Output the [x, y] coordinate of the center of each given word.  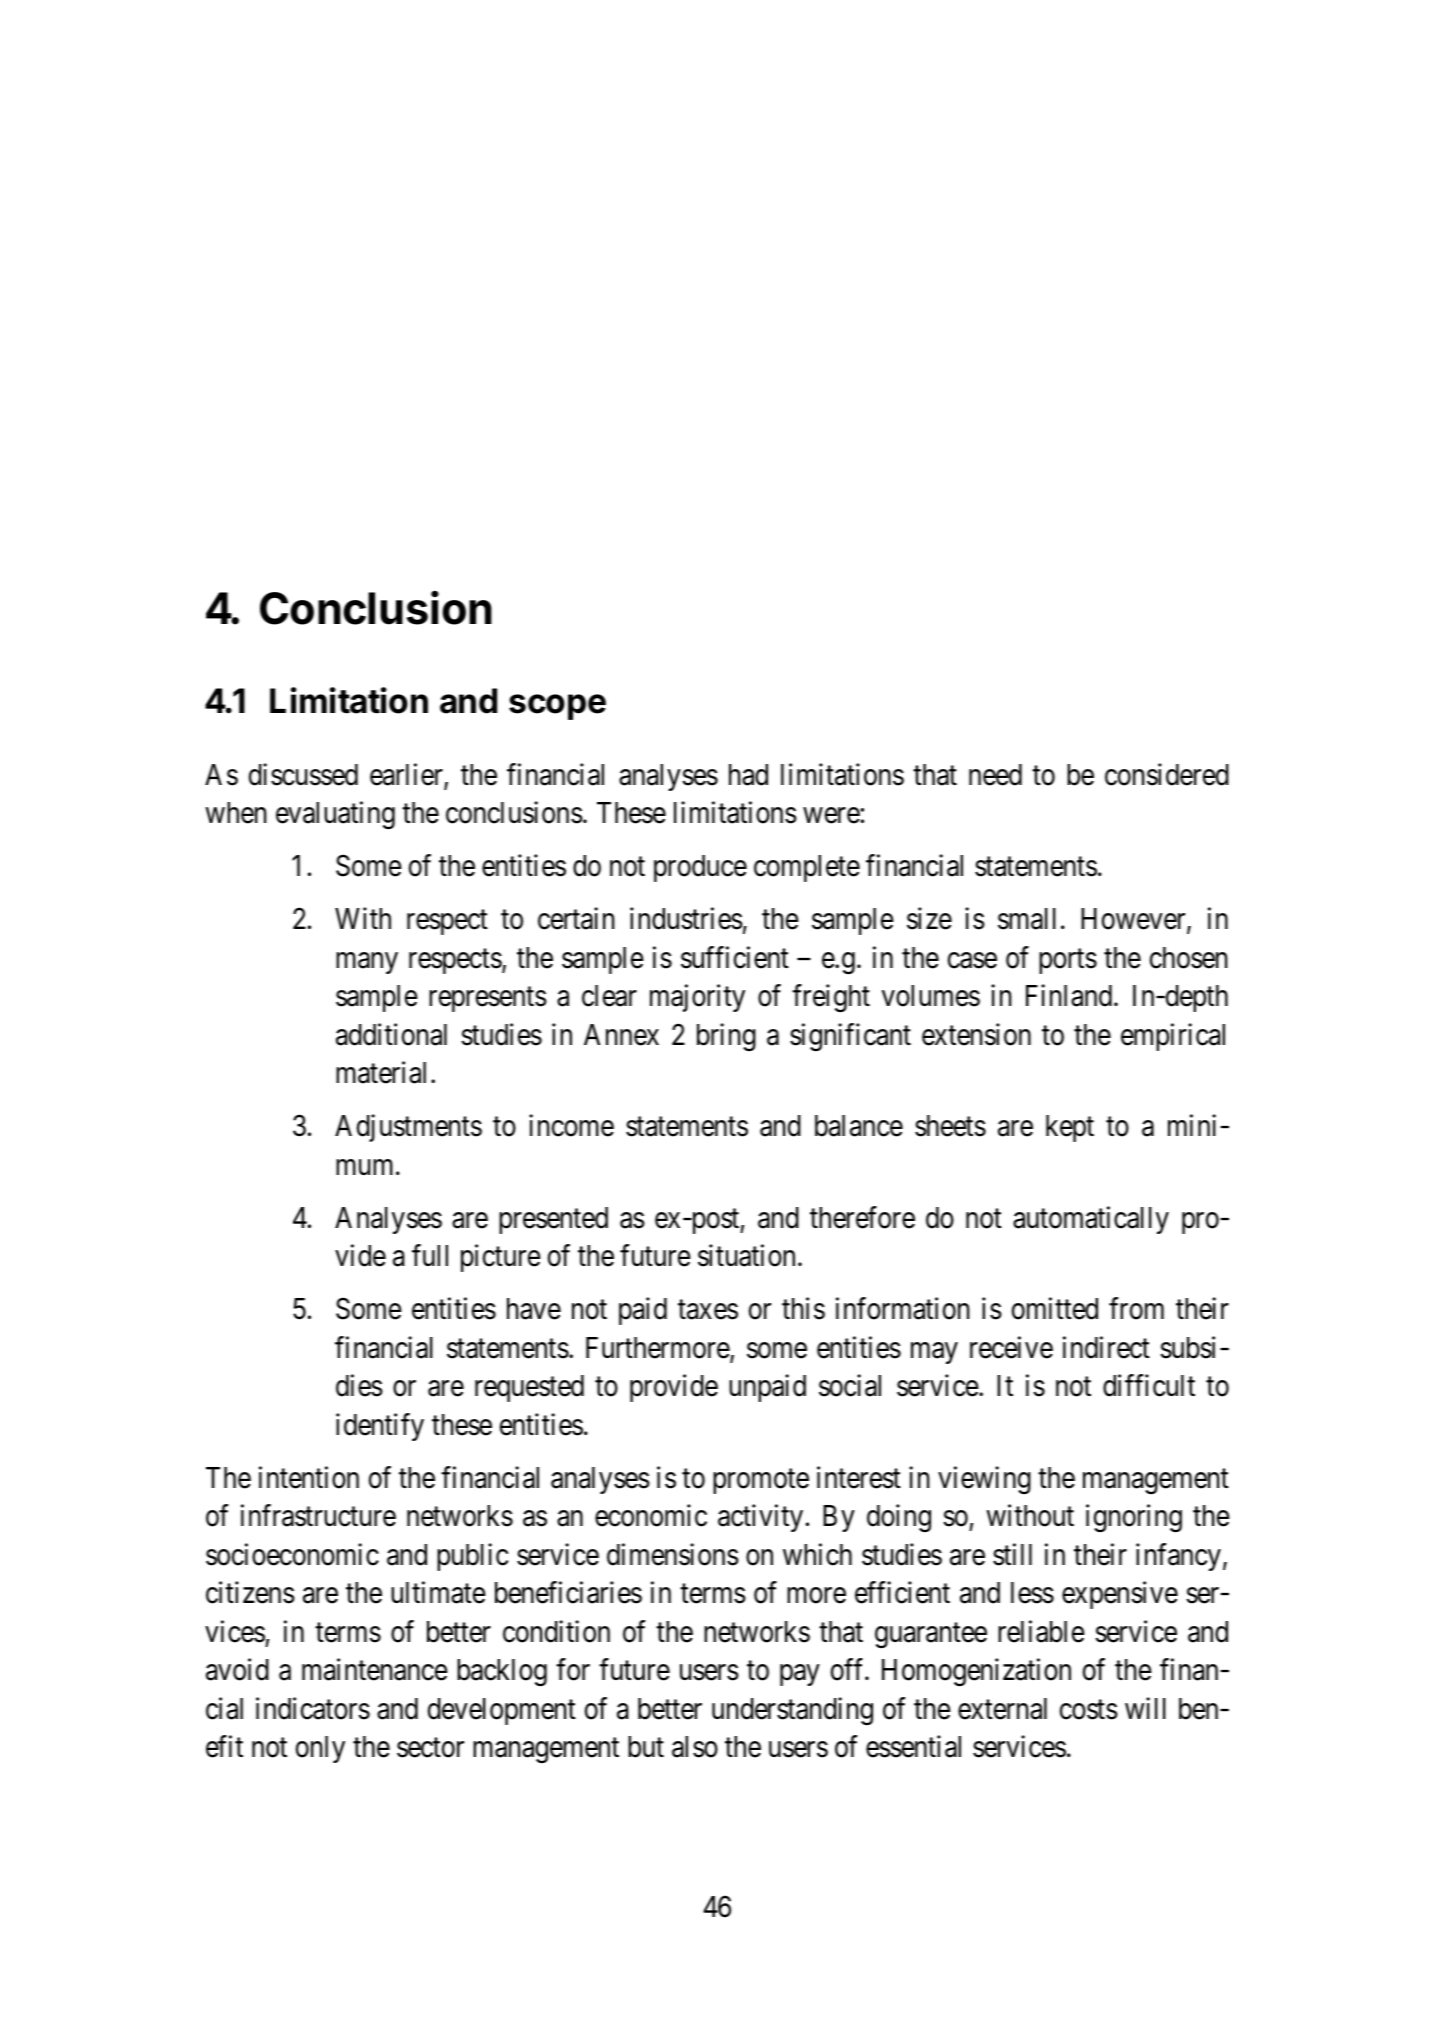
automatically [1091, 1220]
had [748, 775]
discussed [303, 774]
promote [761, 1481]
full [430, 1255]
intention [309, 1477]
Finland [1070, 996]
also [695, 1747]
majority [697, 998]
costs [1089, 1710]
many [367, 963]
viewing [984, 1480]
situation [746, 1256]
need [995, 775]
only [320, 1749]
